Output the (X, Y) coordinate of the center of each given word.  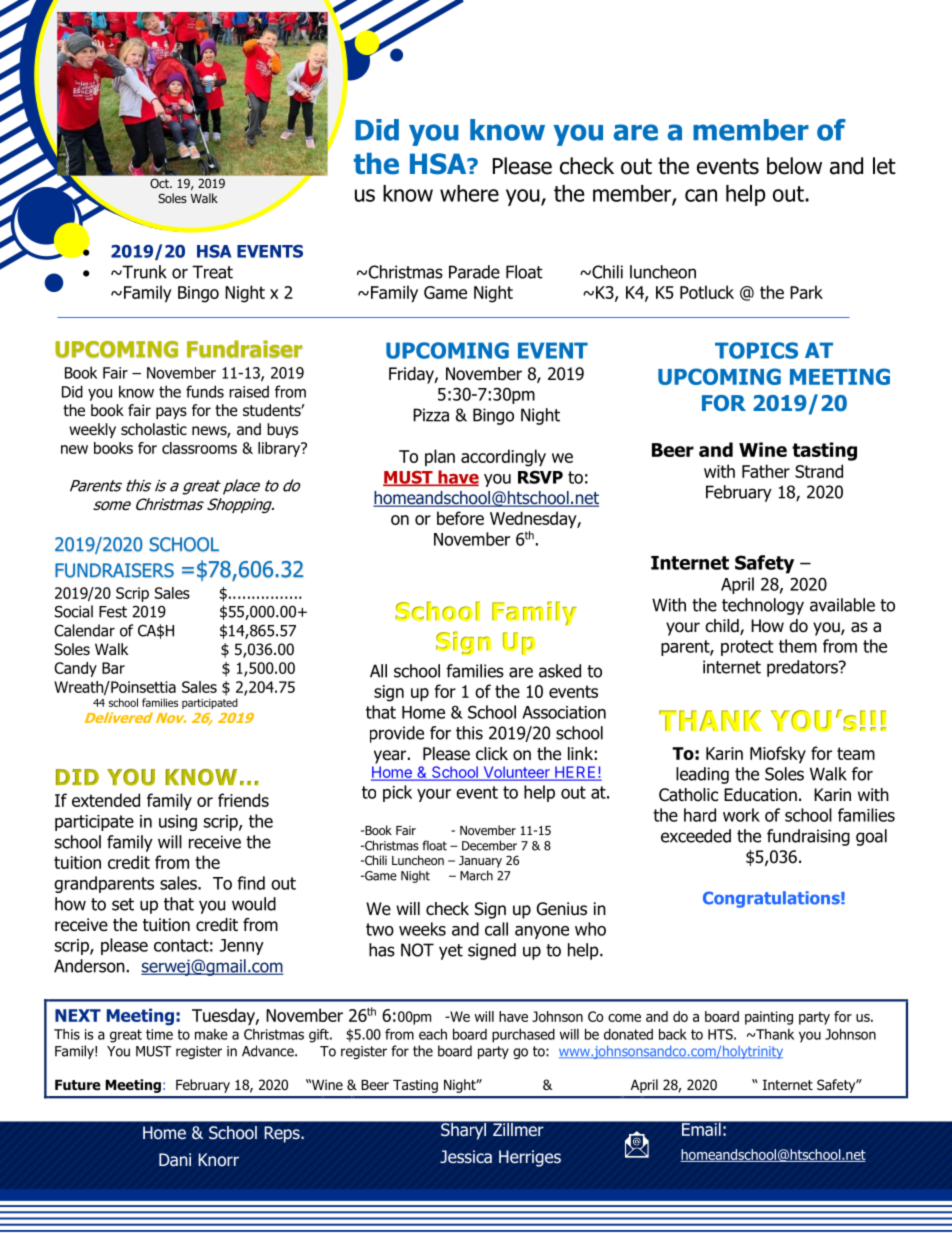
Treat (212, 272)
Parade (474, 272)
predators (803, 668)
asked (560, 671)
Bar (113, 668)
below (794, 166)
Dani (175, 1160)
